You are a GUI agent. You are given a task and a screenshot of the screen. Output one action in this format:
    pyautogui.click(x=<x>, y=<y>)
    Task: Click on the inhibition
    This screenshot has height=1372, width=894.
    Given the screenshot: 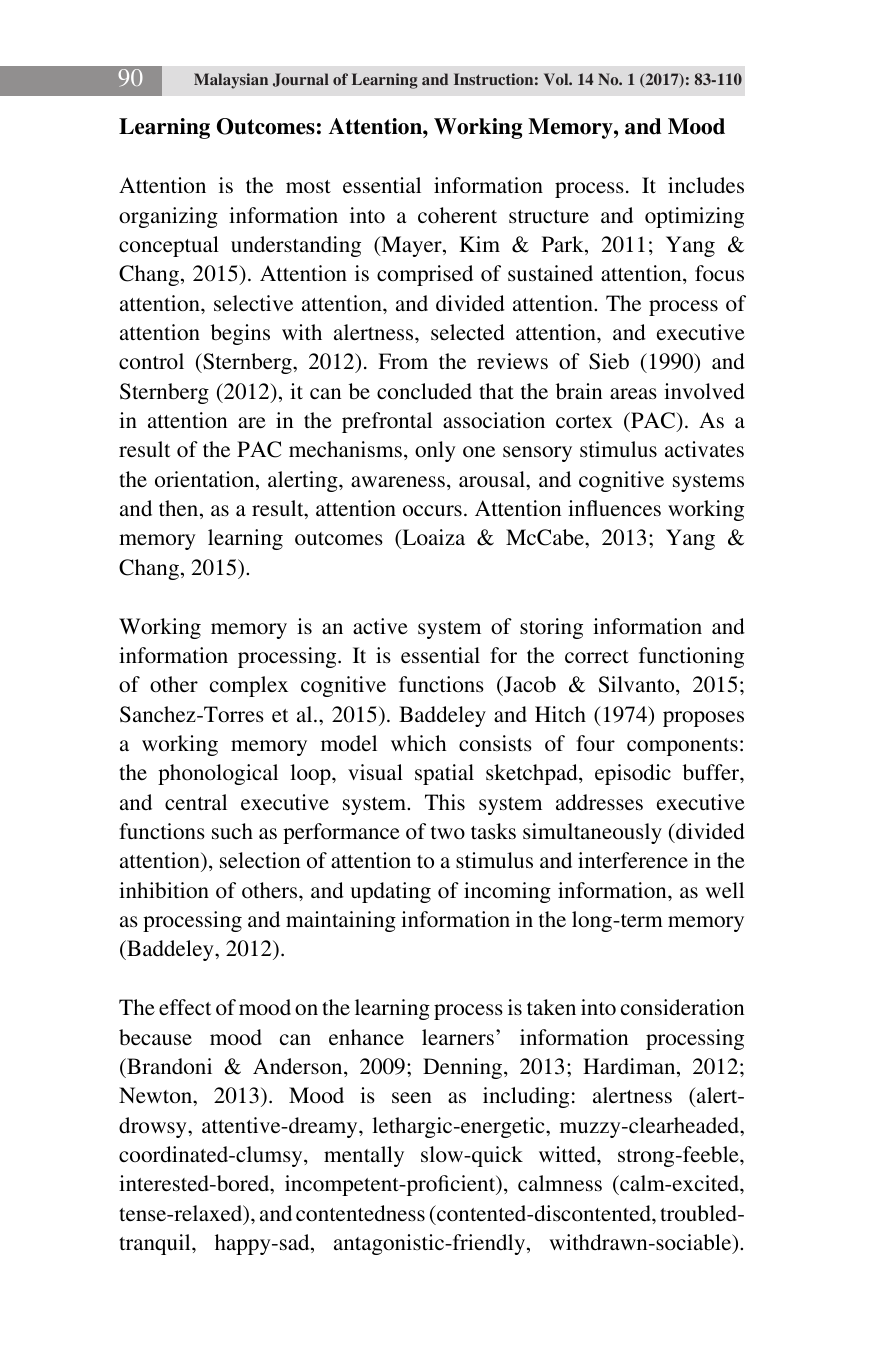 What is the action you would take?
    pyautogui.click(x=164, y=890)
